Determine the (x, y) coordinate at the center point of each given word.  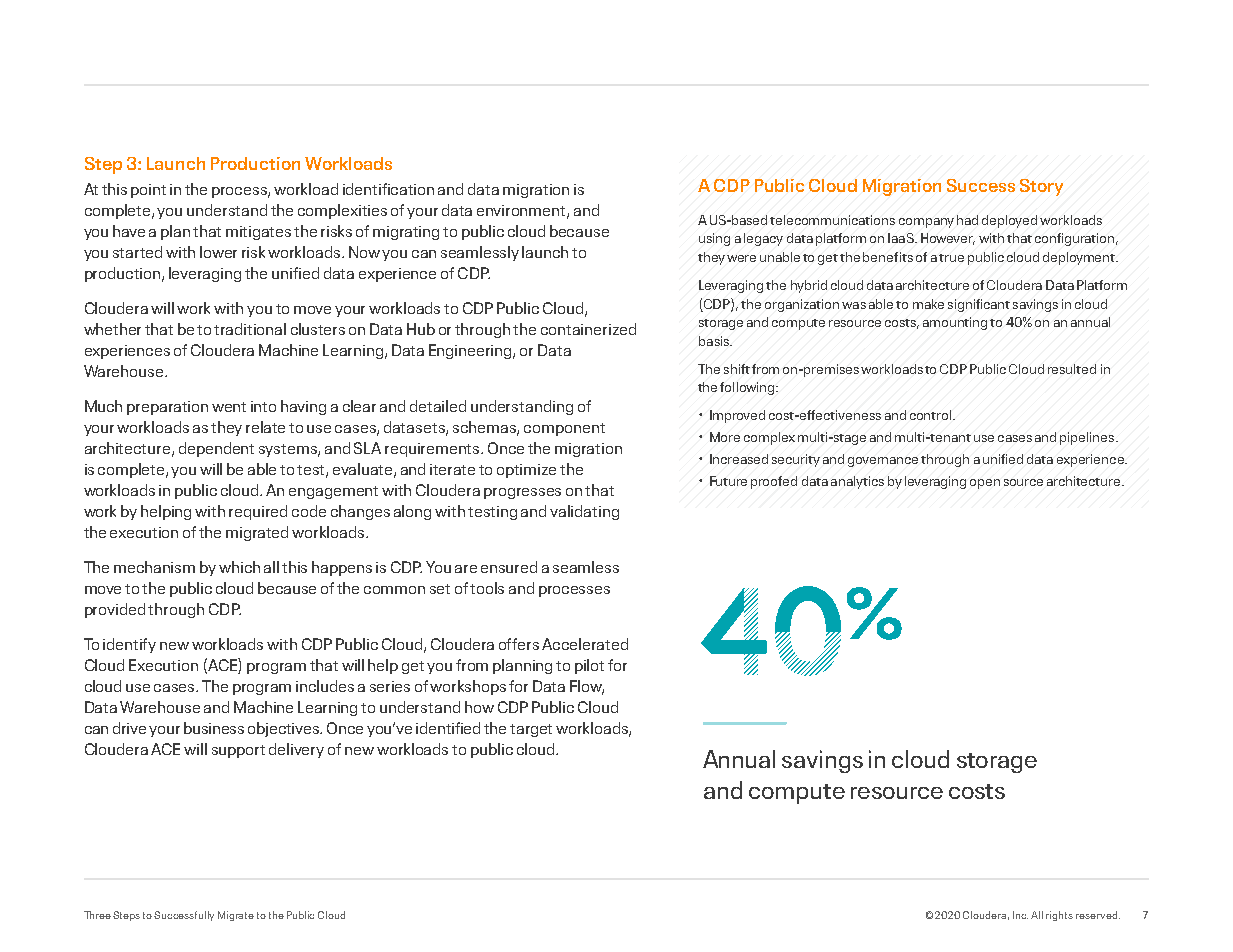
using (714, 239)
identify (129, 645)
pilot (589, 666)
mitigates (258, 233)
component (564, 429)
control (930, 415)
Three (97, 915)
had (967, 220)
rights (1059, 916)
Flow (587, 687)
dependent (216, 449)
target (531, 730)
